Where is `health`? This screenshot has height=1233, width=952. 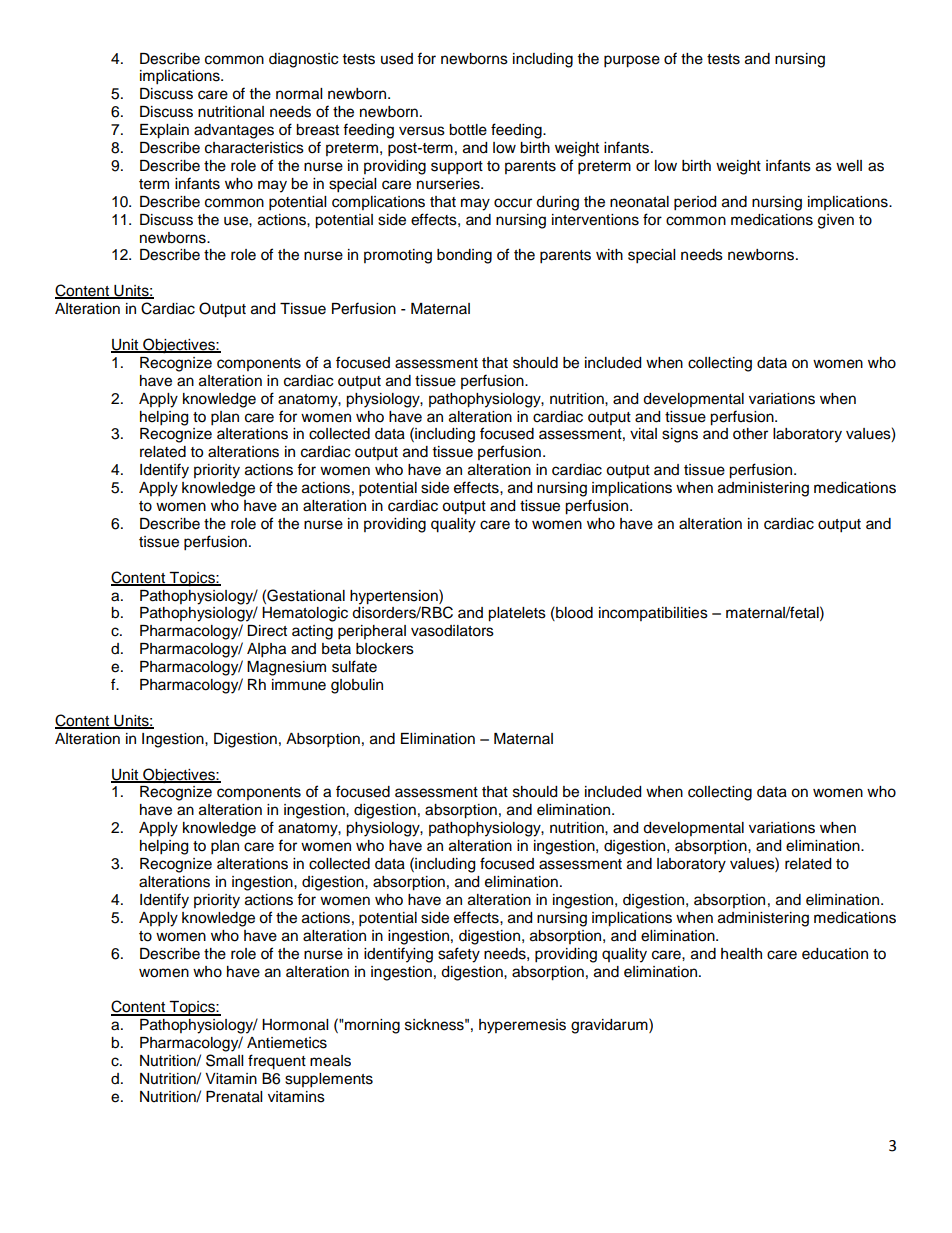
health is located at coordinates (741, 954).
